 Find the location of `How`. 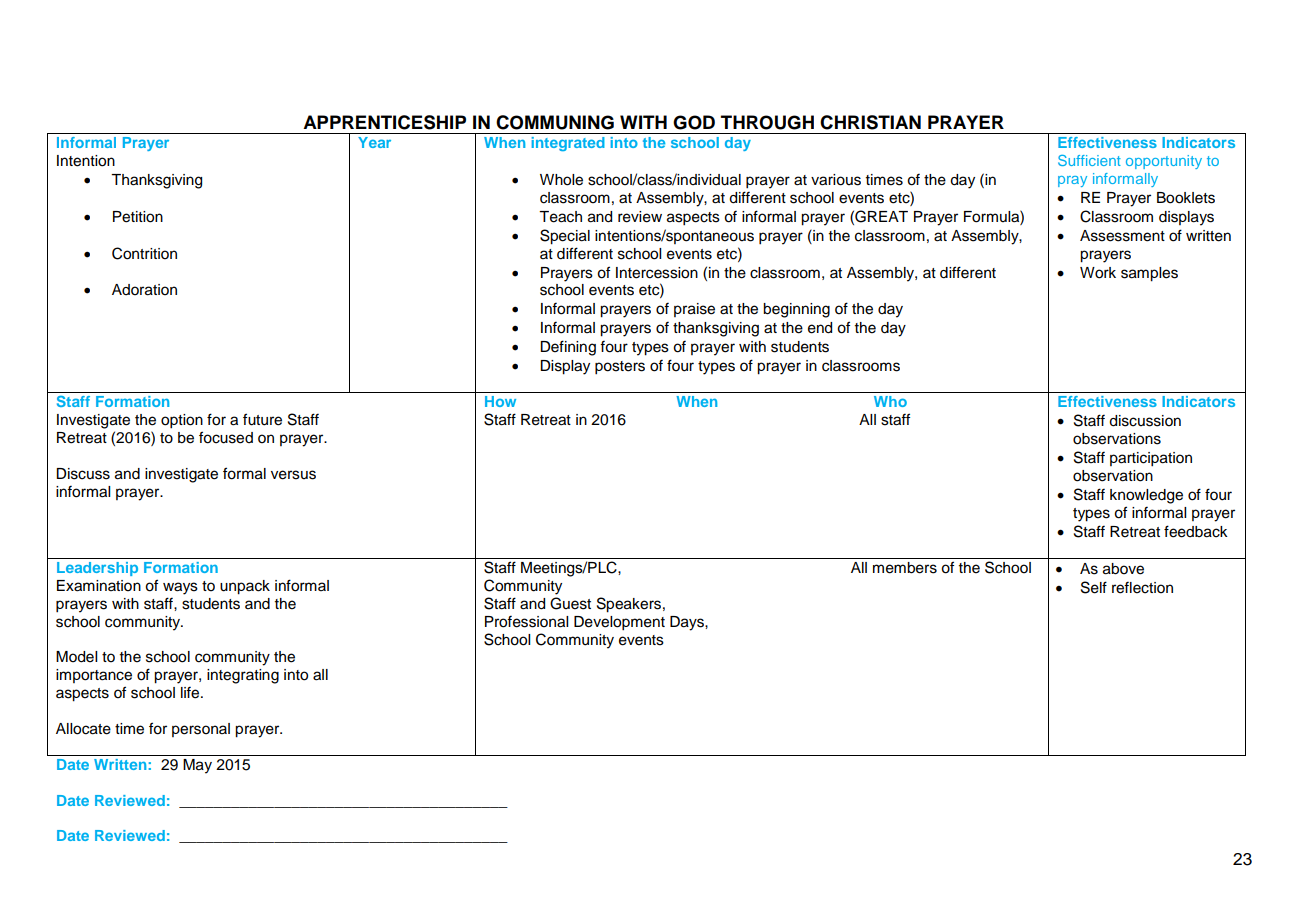

How is located at coordinates (500, 401).
